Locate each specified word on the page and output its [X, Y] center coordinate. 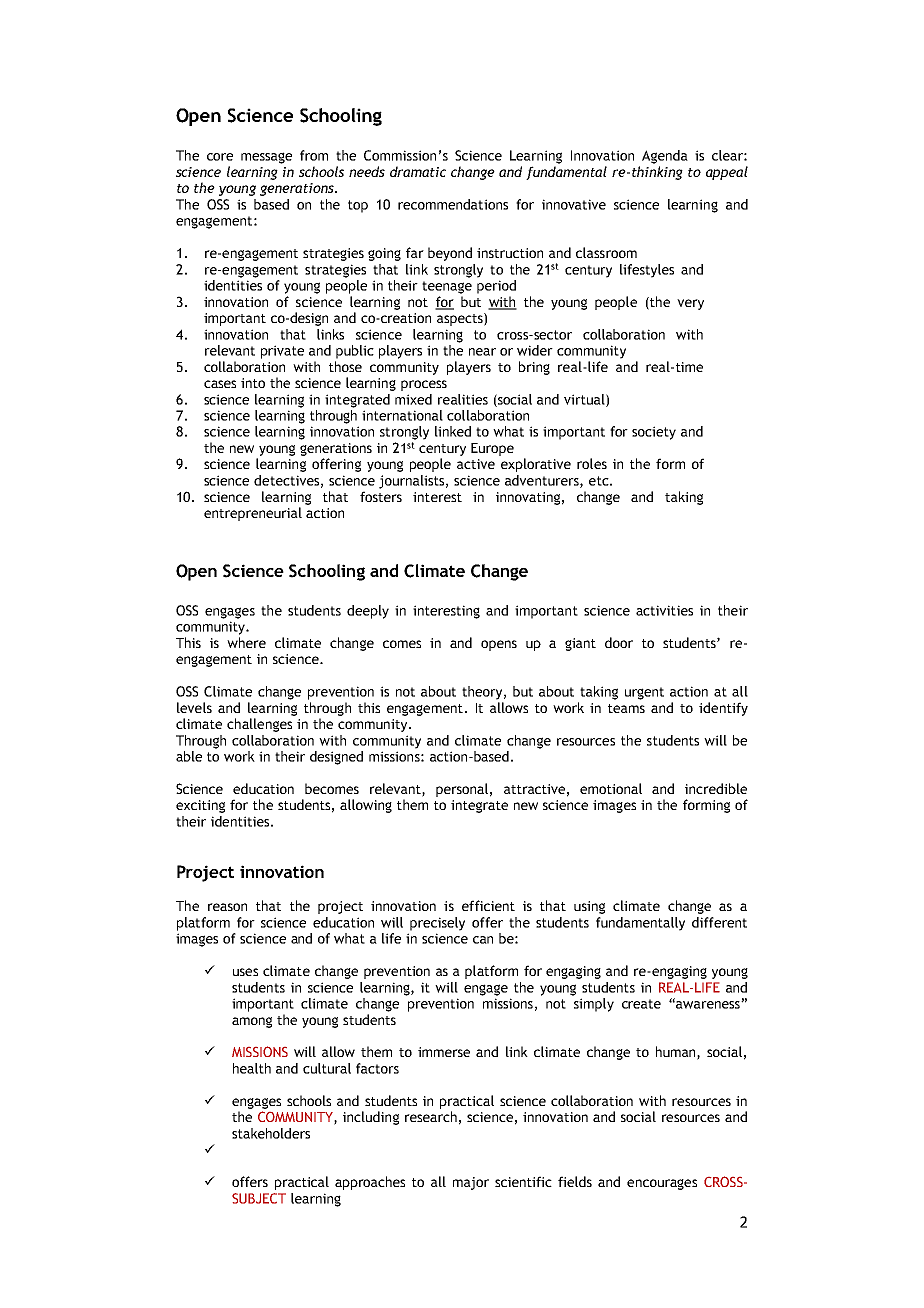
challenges [259, 725]
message [266, 158]
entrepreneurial [253, 514]
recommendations [453, 204]
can [483, 940]
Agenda [665, 157]
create [641, 1004]
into [253, 383]
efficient [488, 905]
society [654, 433]
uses [245, 972]
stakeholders [271, 1133]
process [424, 385]
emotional [611, 788]
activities [664, 610]
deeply [368, 612]
